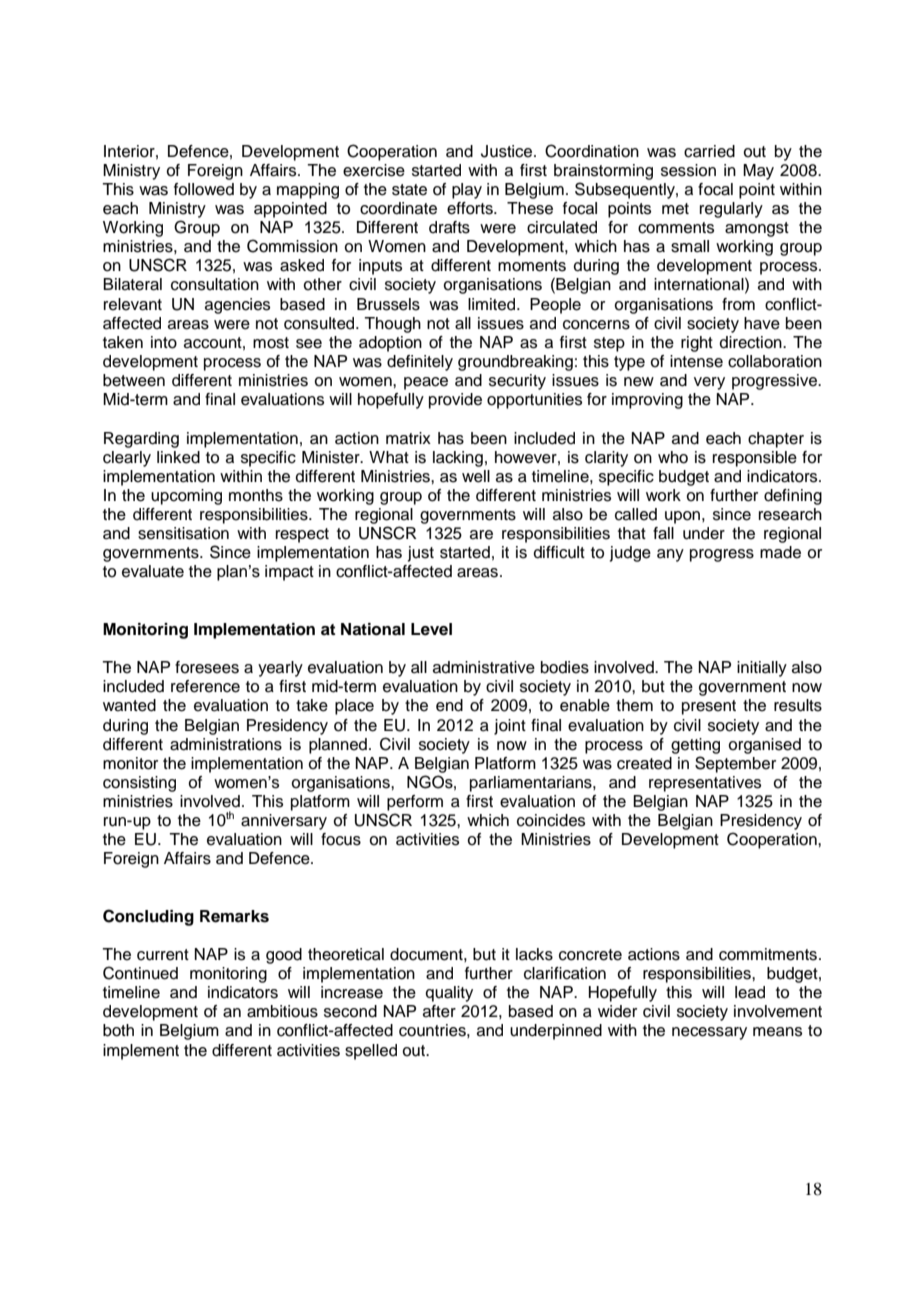  Describe the element at coordinates (153, 571) in the screenshot. I see `evaluate` at that location.
